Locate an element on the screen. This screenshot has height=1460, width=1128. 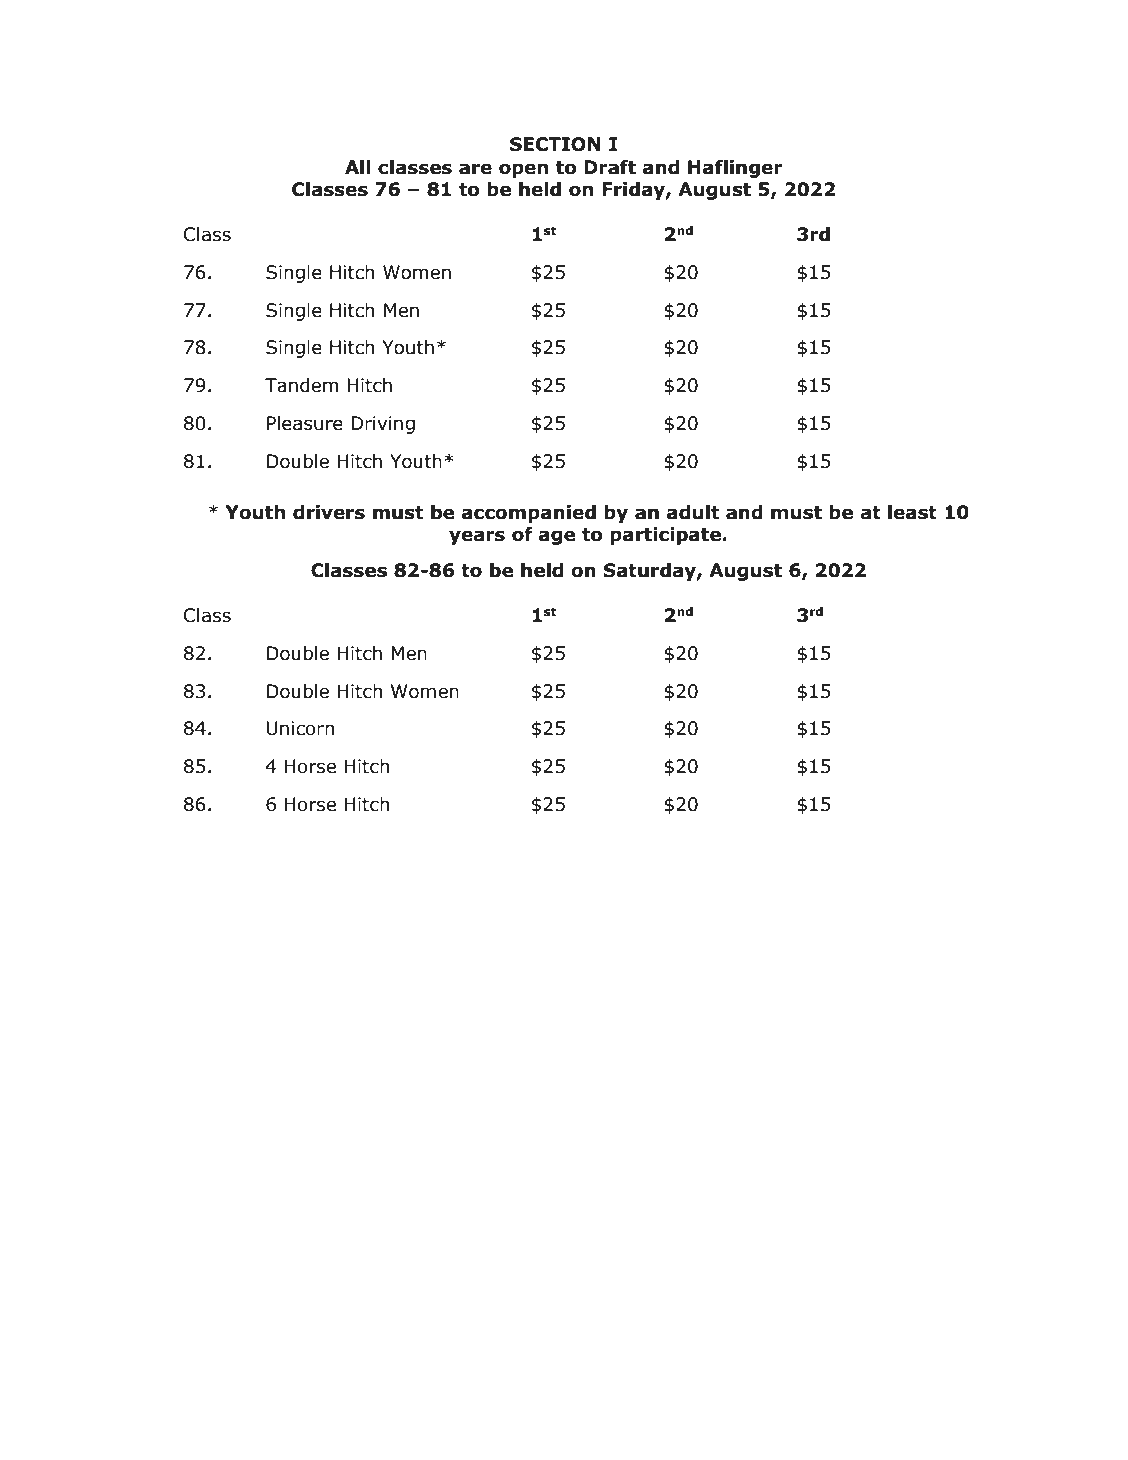
drivers is located at coordinates (329, 512).
